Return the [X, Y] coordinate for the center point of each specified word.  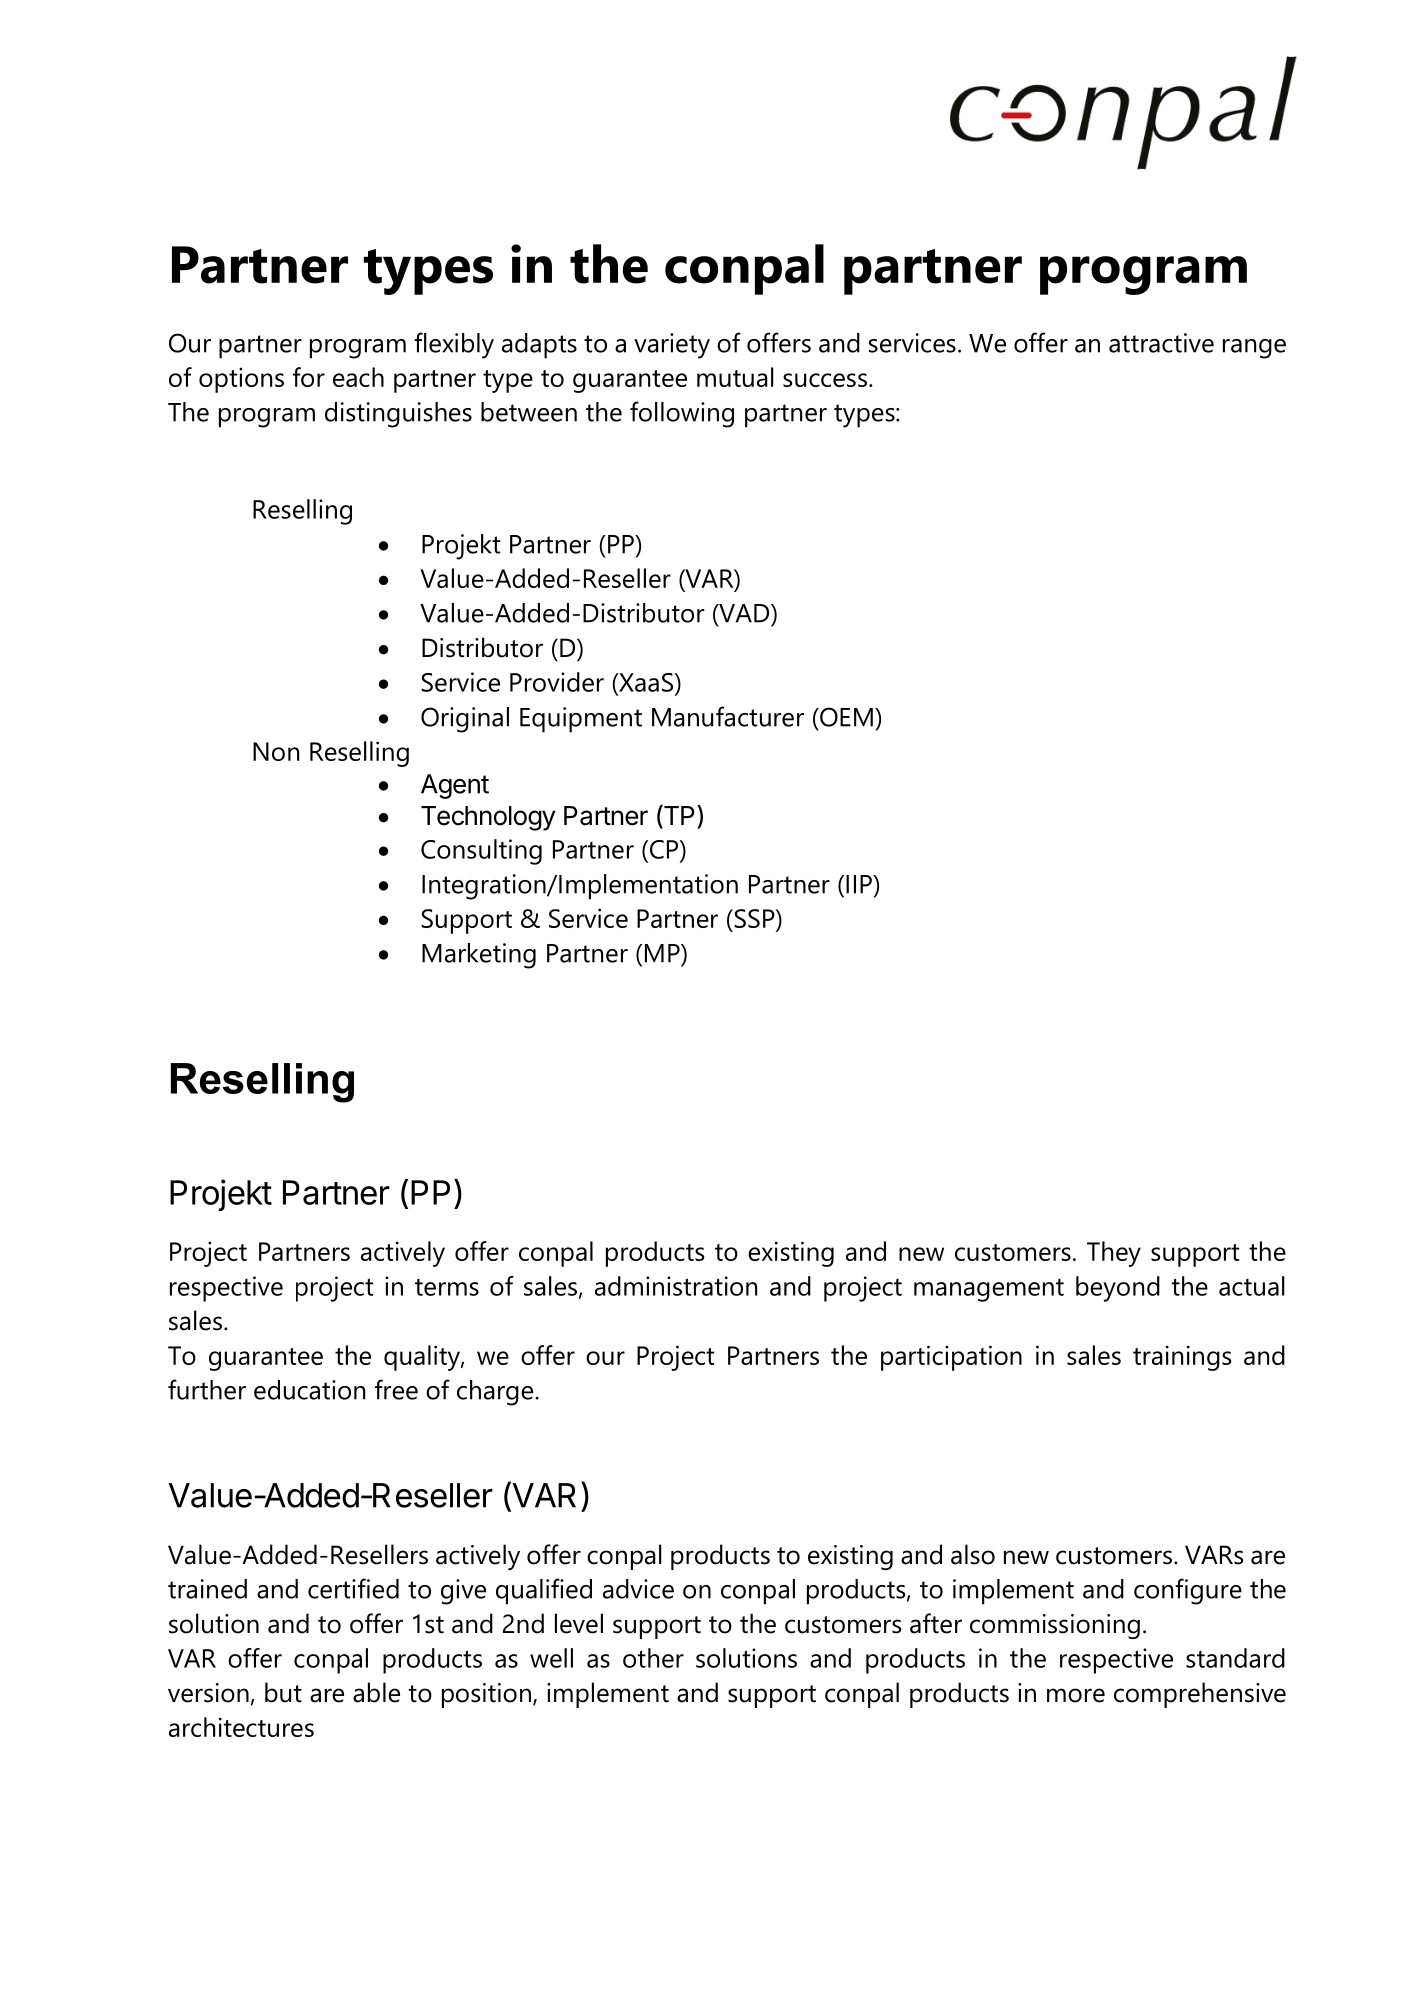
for [309, 377]
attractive [1161, 343]
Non [276, 751]
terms [447, 1287]
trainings [1182, 1358]
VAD [744, 614]
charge [495, 1393]
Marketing [479, 956]
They [1114, 1254]
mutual [735, 377]
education [309, 1390]
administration [676, 1286]
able [376, 1692]
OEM [845, 717]
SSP [754, 918]
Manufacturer [728, 716]
